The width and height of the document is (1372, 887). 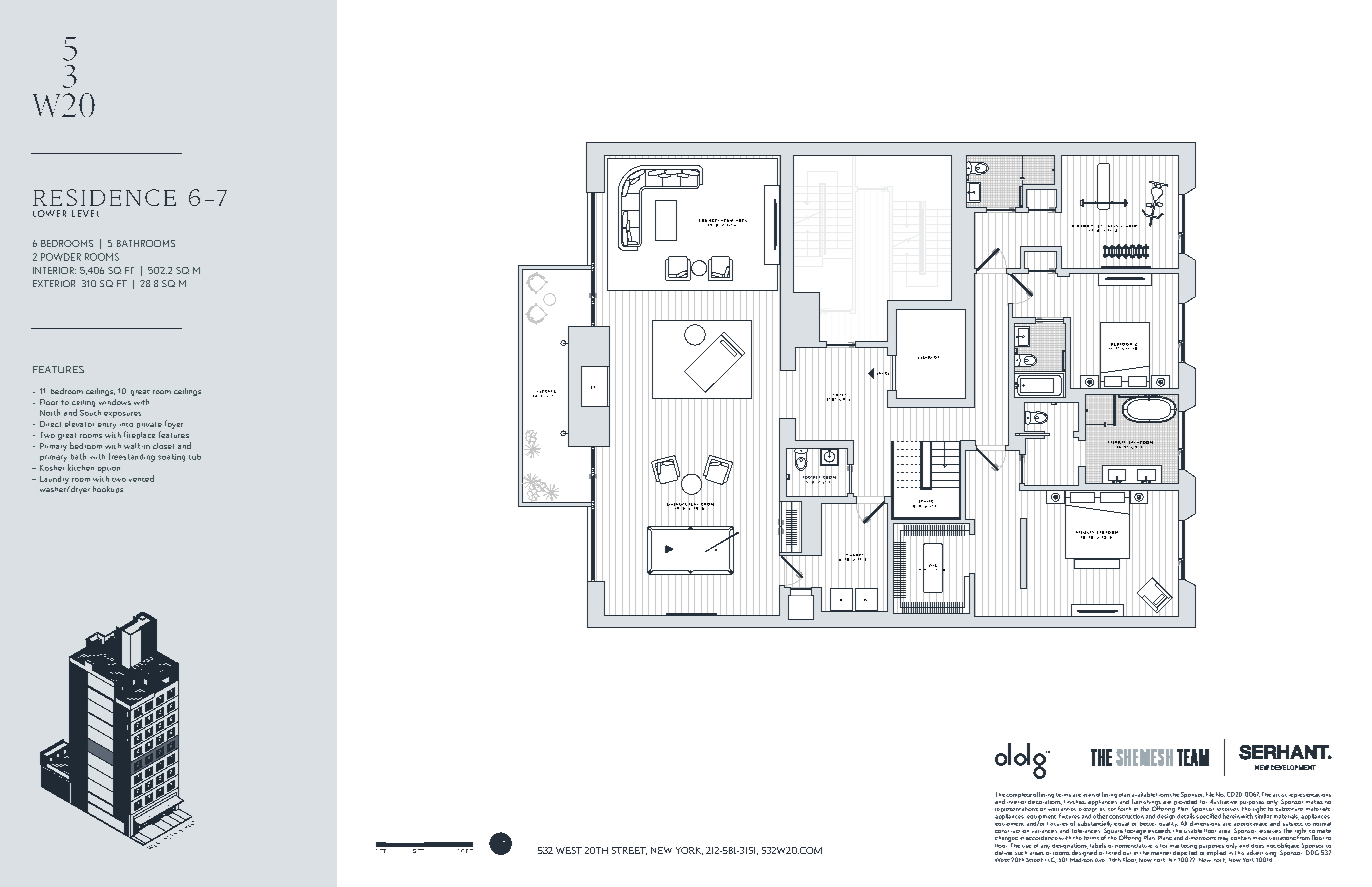 What do you see at coordinates (1042, 838) in the document?
I see `accordance` at bounding box center [1042, 838].
